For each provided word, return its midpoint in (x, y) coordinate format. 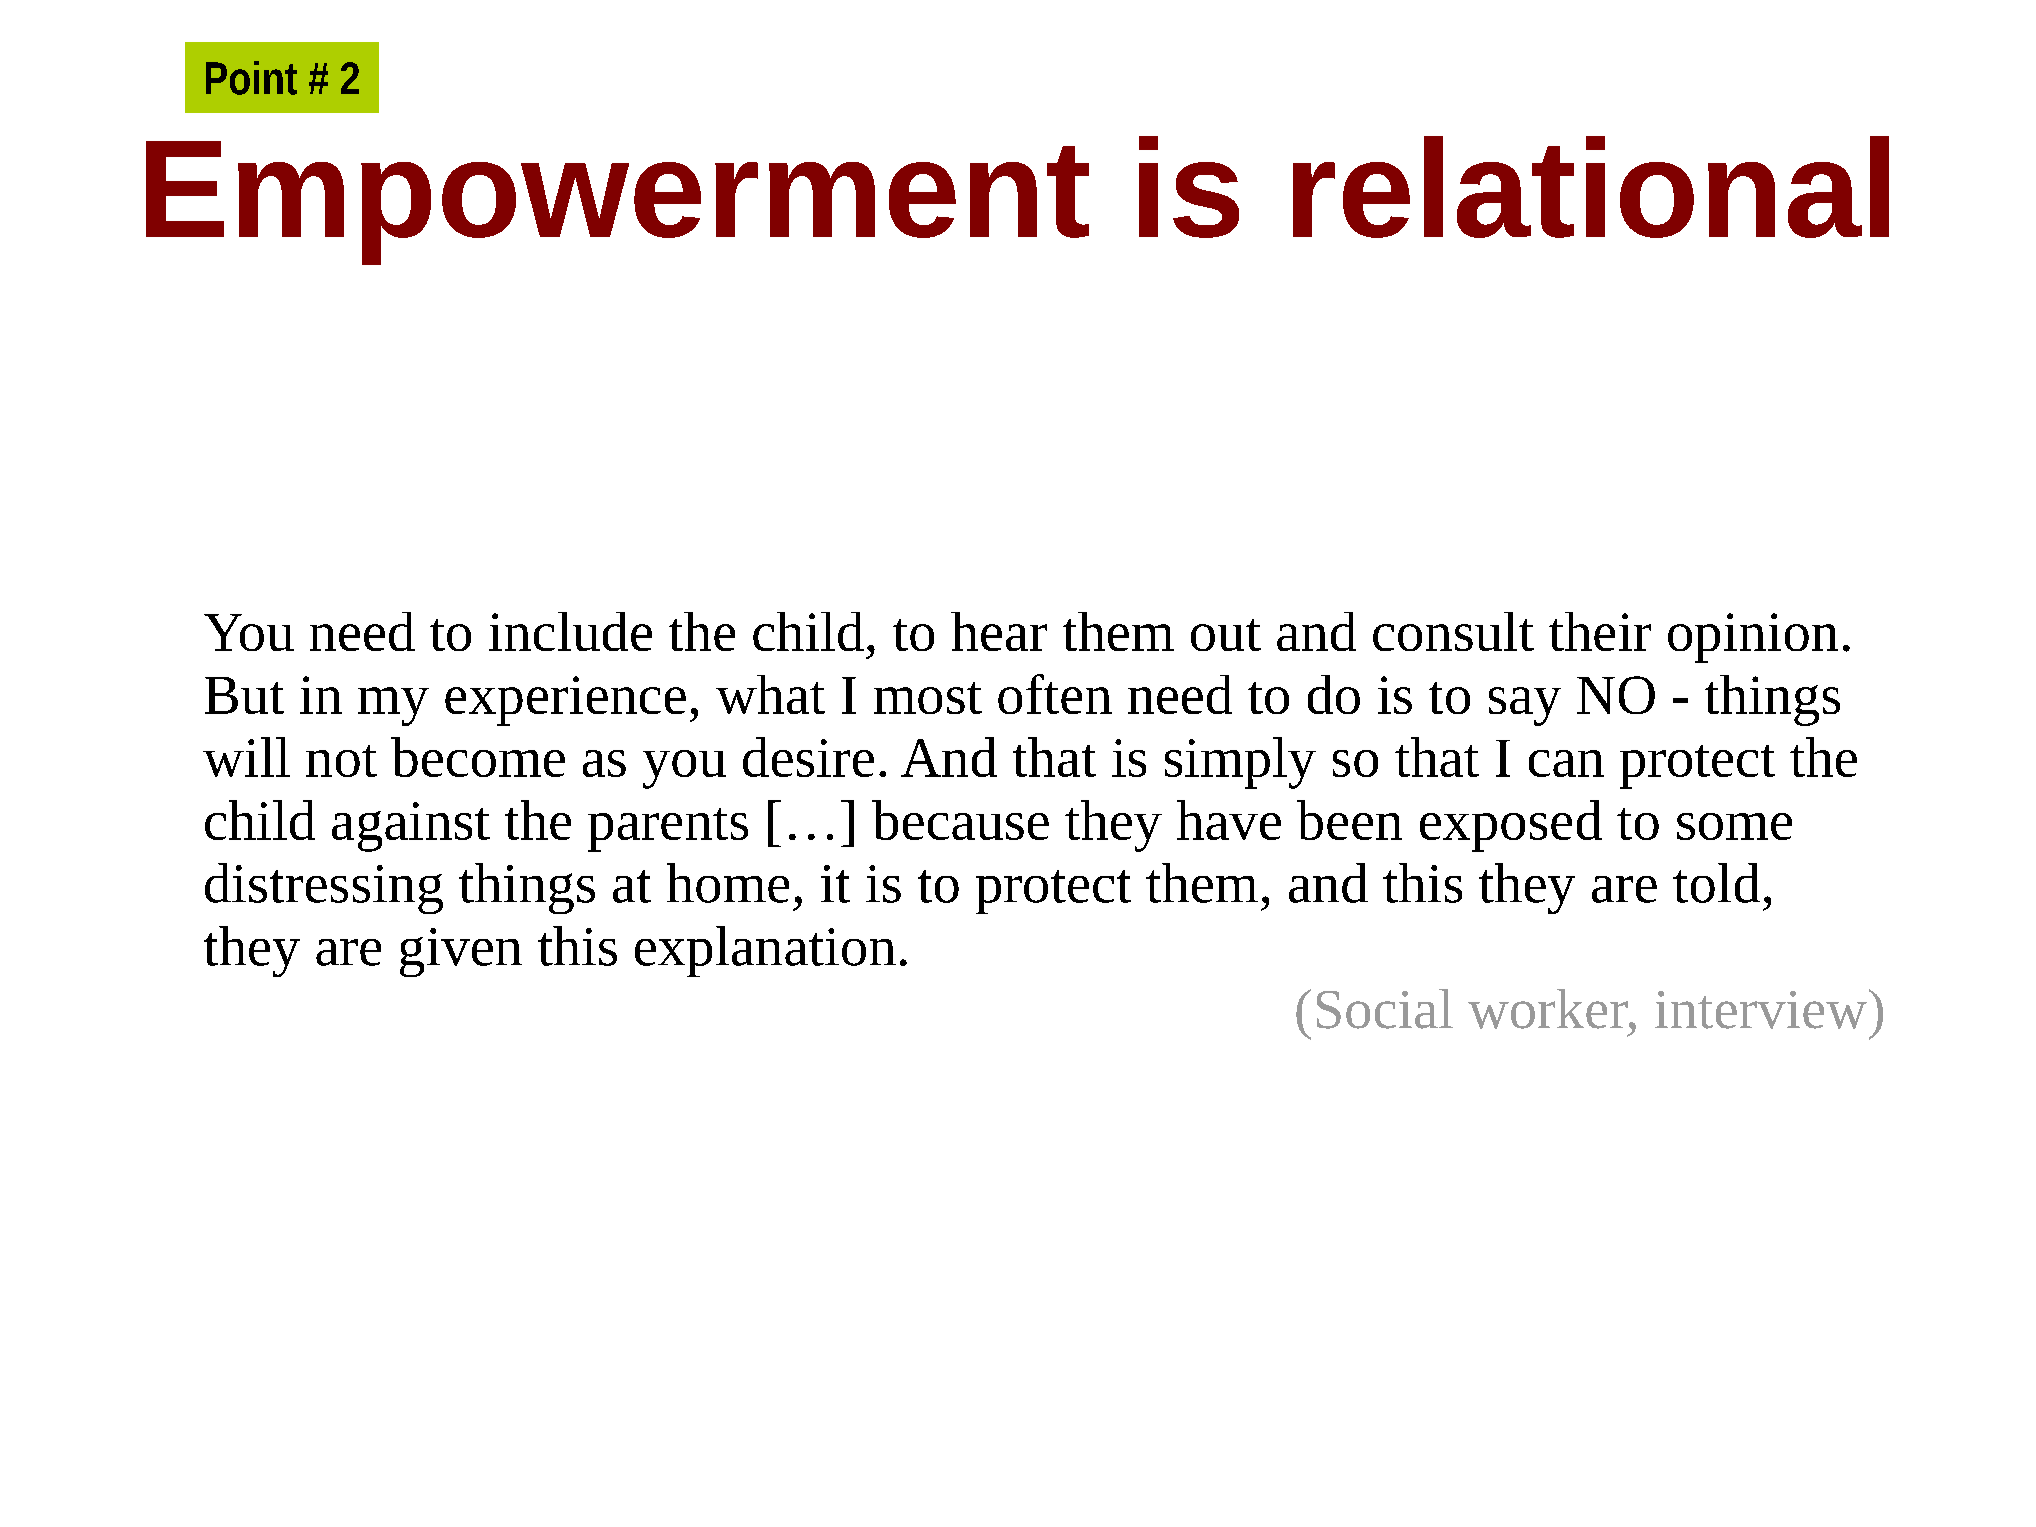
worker (1549, 1009)
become (478, 757)
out (1226, 635)
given (461, 952)
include (570, 631)
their (1600, 631)
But (244, 695)
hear (999, 631)
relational (1591, 187)
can (1566, 763)
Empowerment (617, 203)
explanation (765, 951)
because (960, 820)
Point (251, 78)
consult (1453, 631)
